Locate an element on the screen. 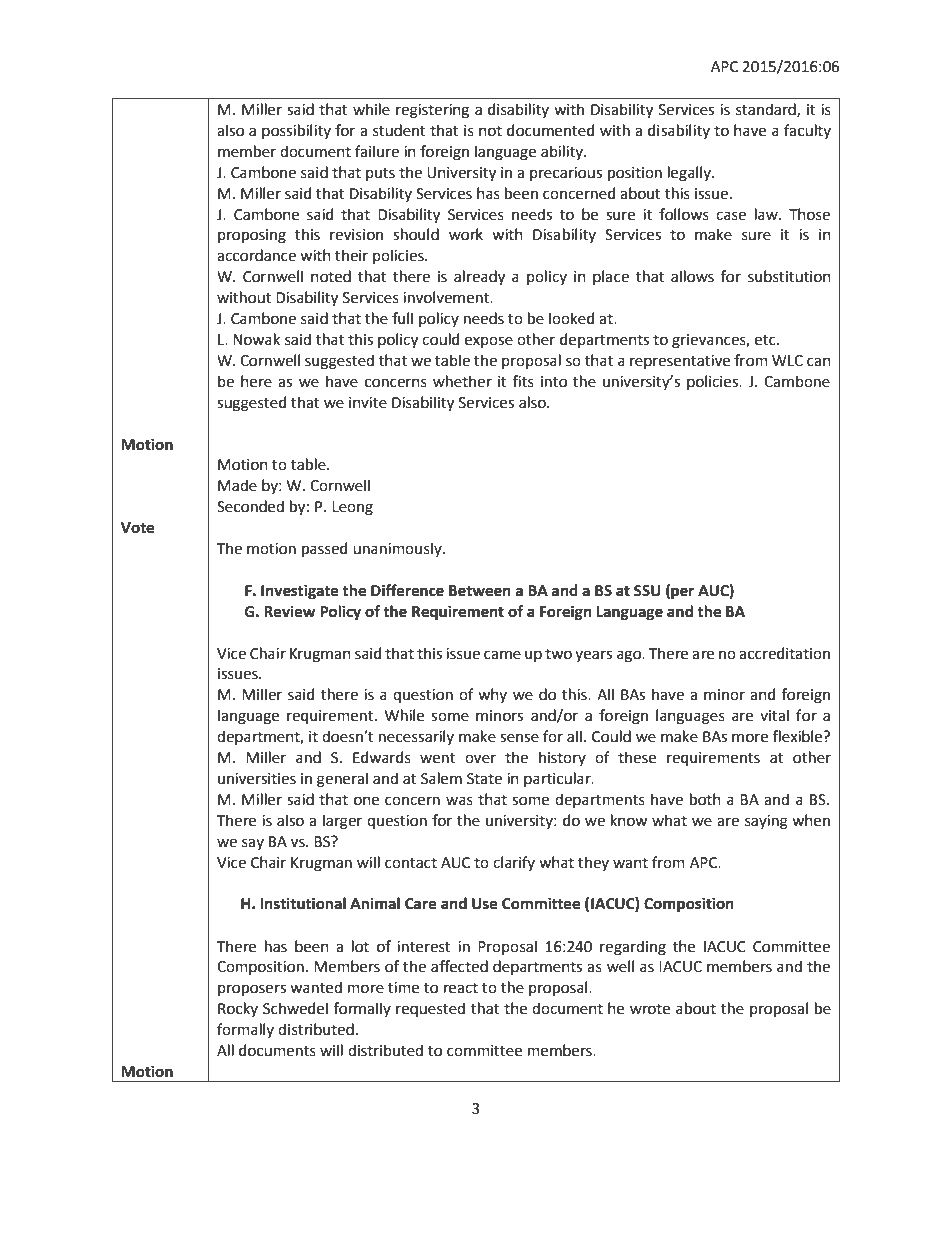  registering is located at coordinates (432, 111).
